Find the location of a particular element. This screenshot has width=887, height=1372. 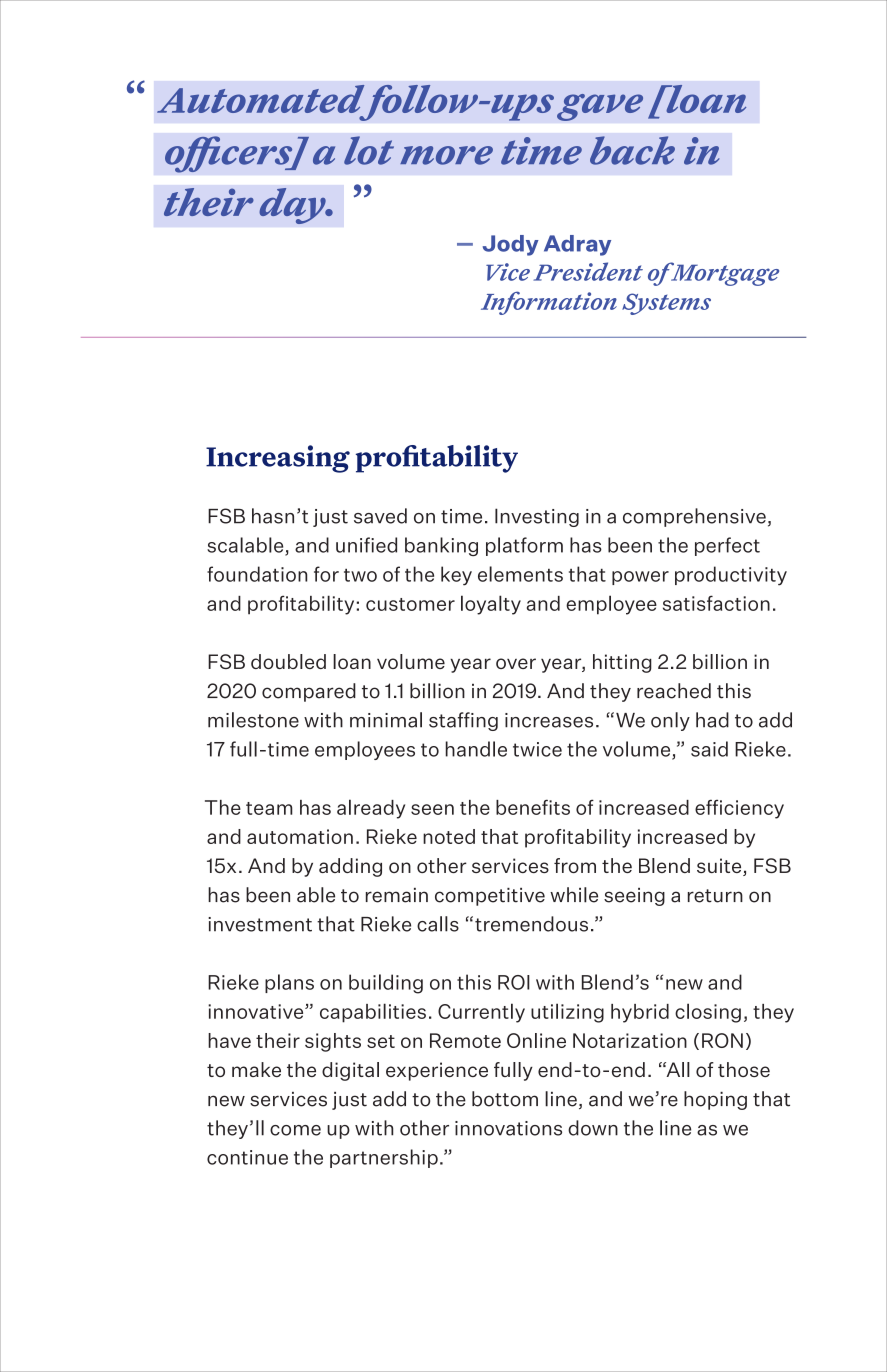

more is located at coordinates (446, 155).
